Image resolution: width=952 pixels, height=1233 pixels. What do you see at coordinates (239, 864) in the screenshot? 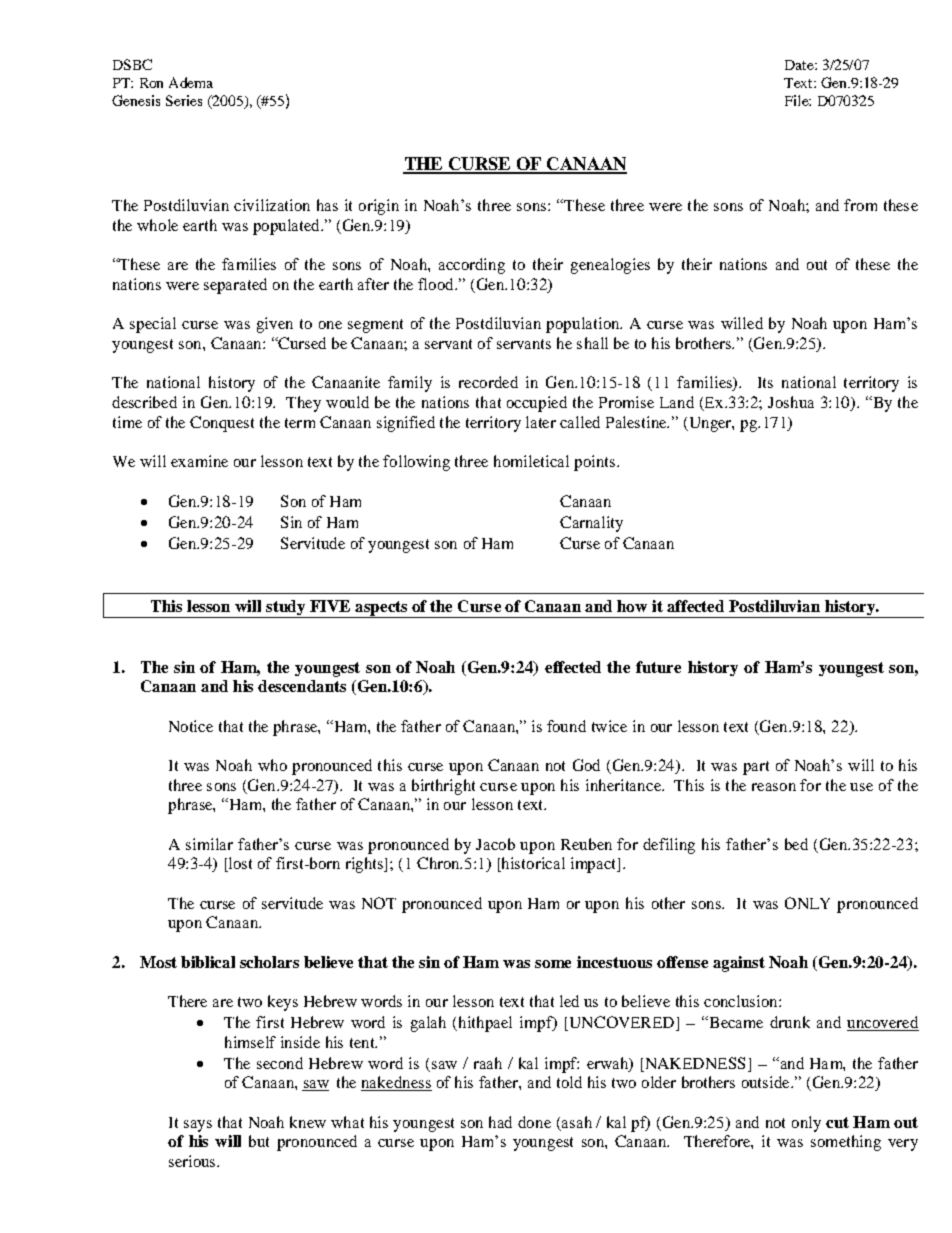
I see `lost` at bounding box center [239, 864].
